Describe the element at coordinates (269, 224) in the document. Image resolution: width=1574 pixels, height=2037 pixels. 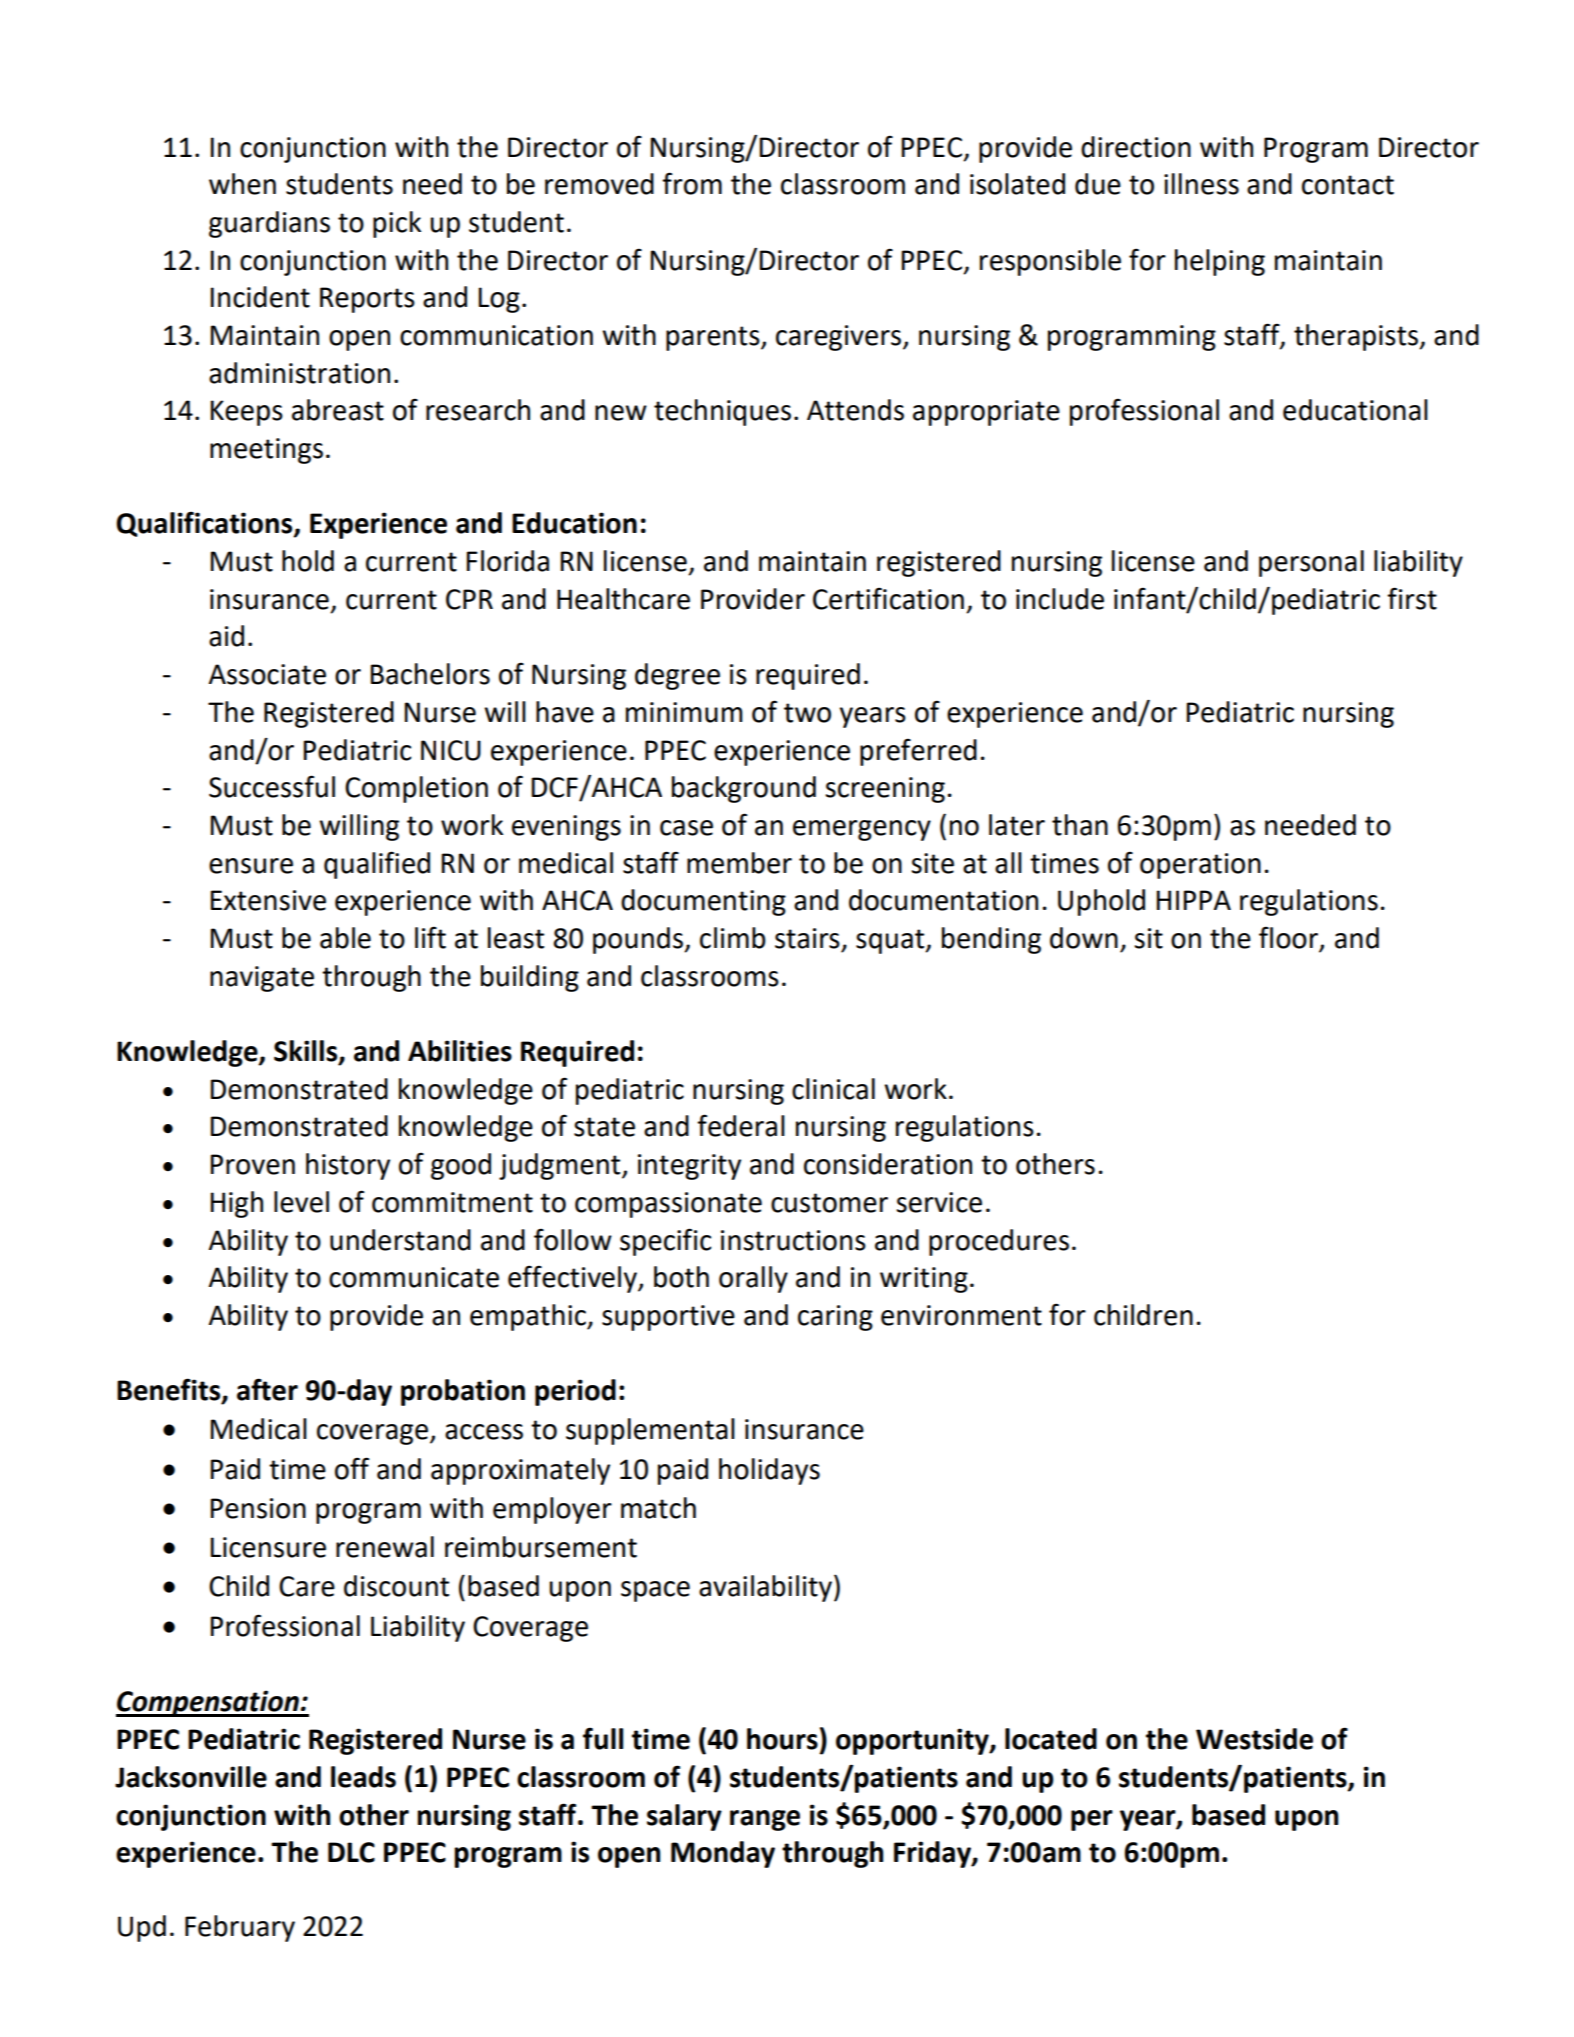
I see `guardians` at that location.
